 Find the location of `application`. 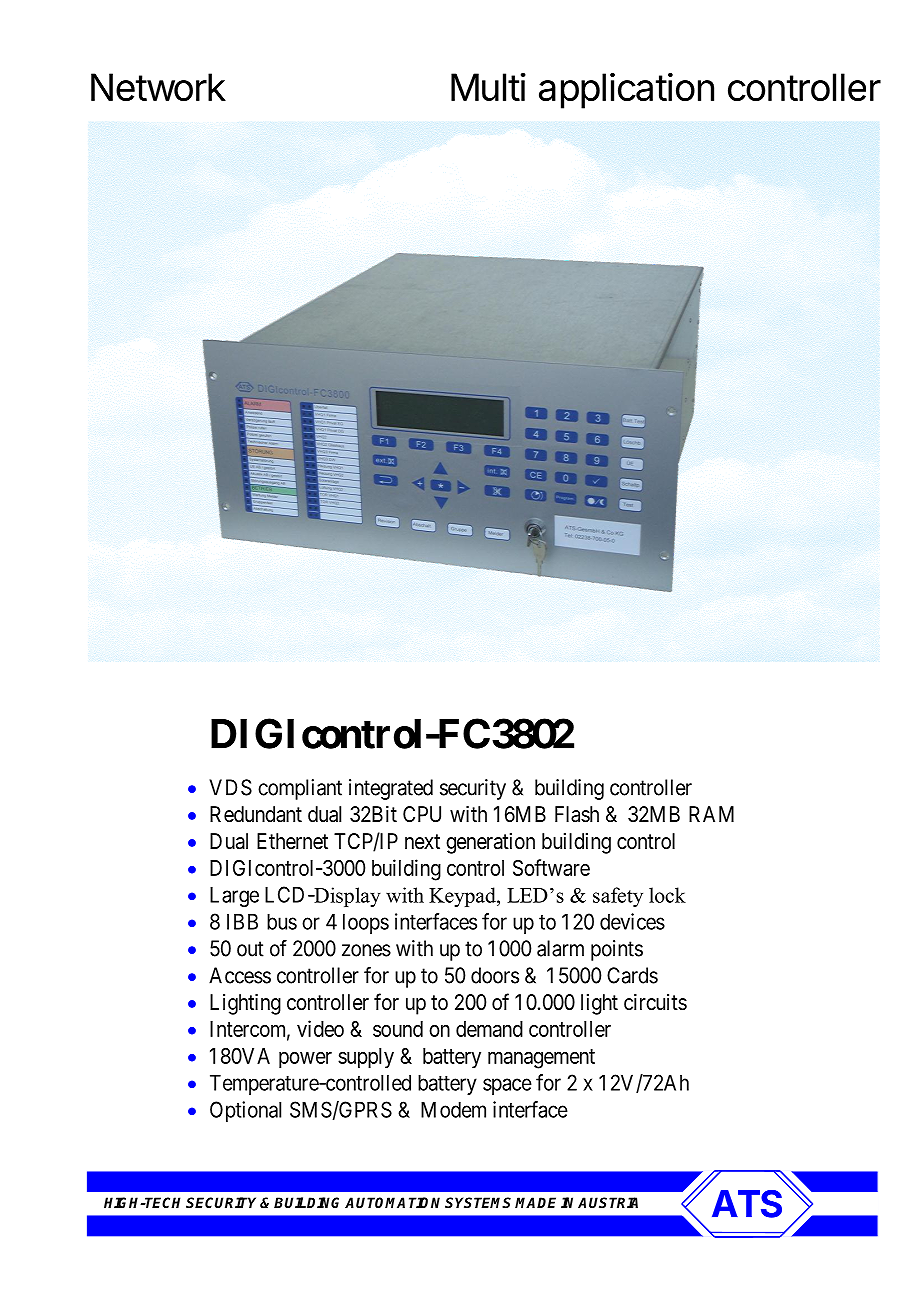

application is located at coordinates (626, 90).
